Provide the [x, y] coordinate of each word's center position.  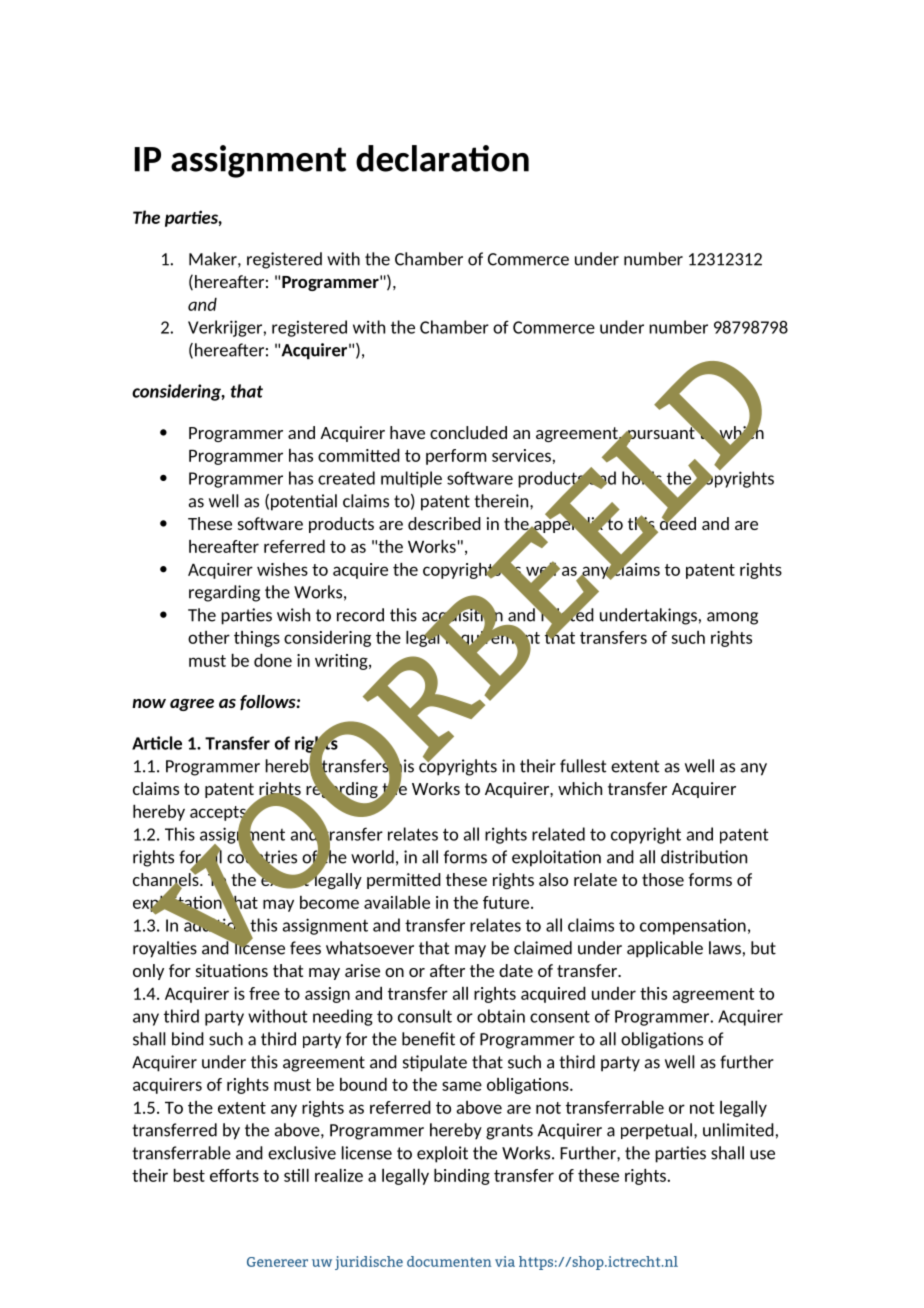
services [521, 455]
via [505, 1261]
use [762, 1155]
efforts [234, 1175]
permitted [404, 881]
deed [676, 524]
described [444, 523]
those [663, 879]
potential [304, 502]
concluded [468, 432]
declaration [442, 158]
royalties [165, 949]
